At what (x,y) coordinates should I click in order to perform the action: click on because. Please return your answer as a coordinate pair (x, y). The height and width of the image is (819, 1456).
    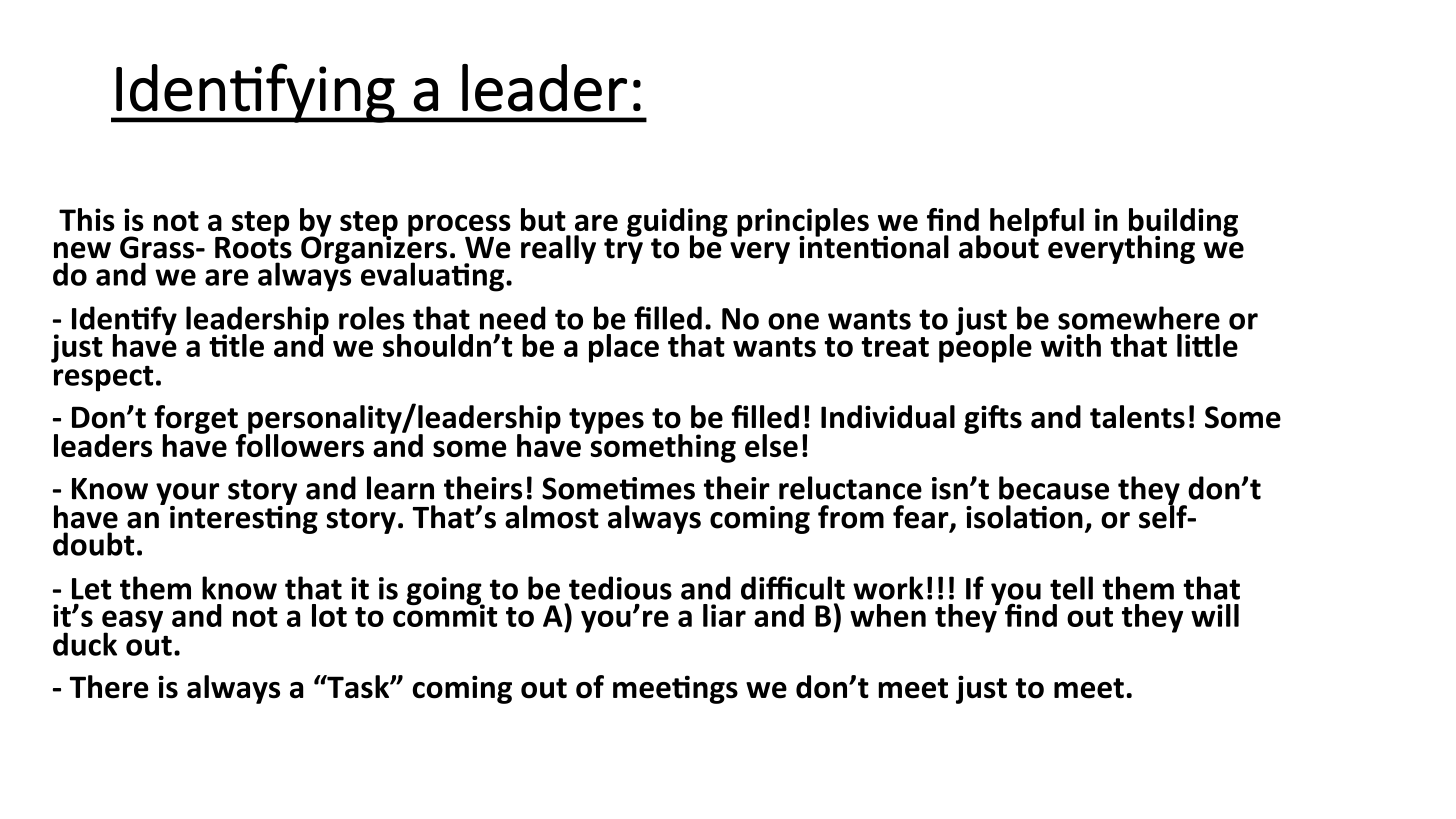
    Looking at the image, I should click on (1054, 488).
